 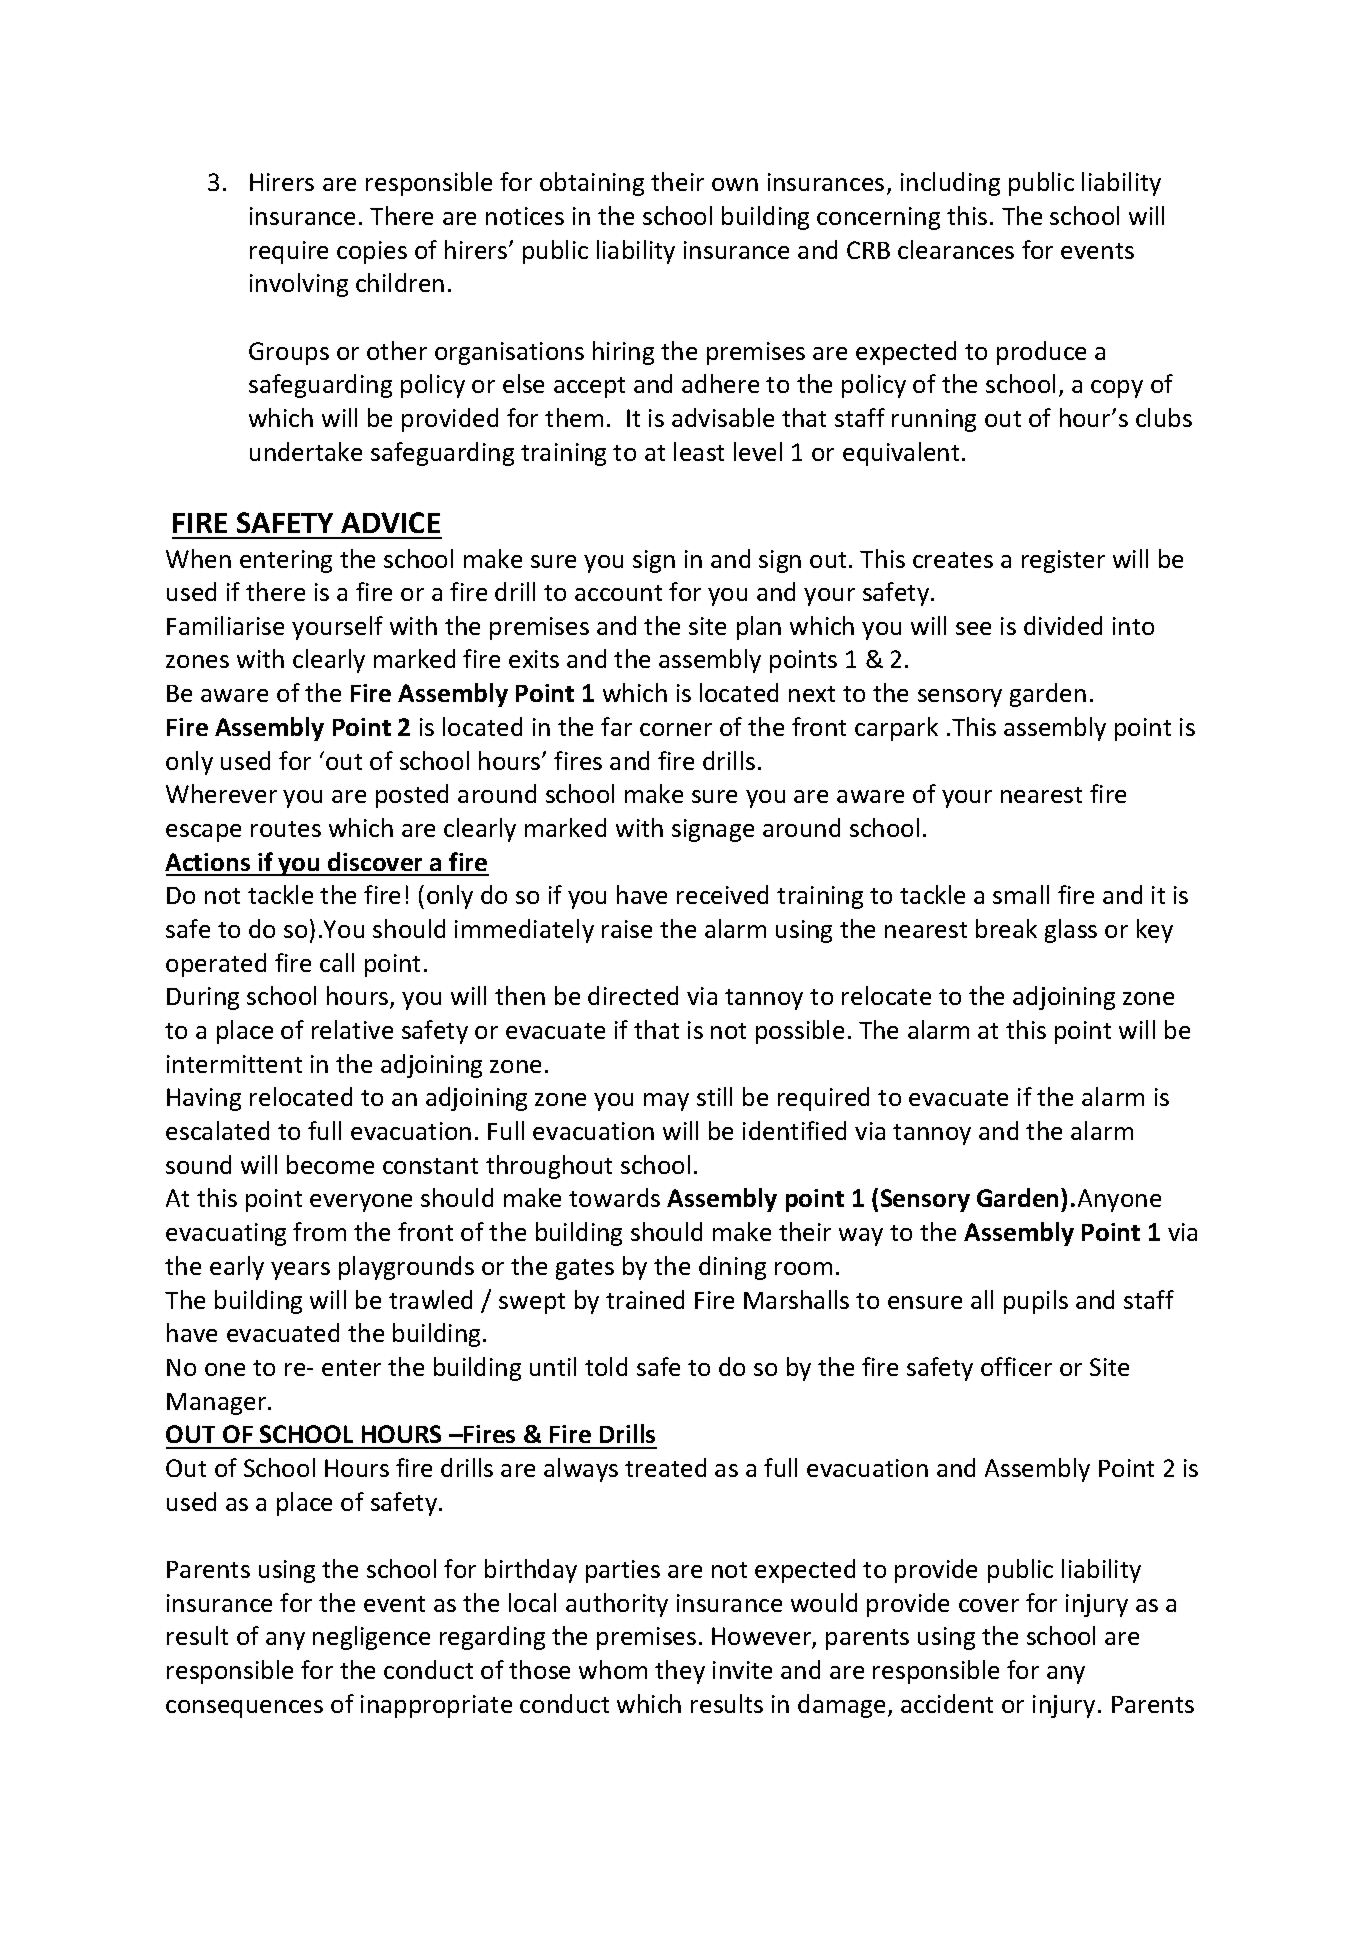 I want to click on corner, so click(x=676, y=729).
